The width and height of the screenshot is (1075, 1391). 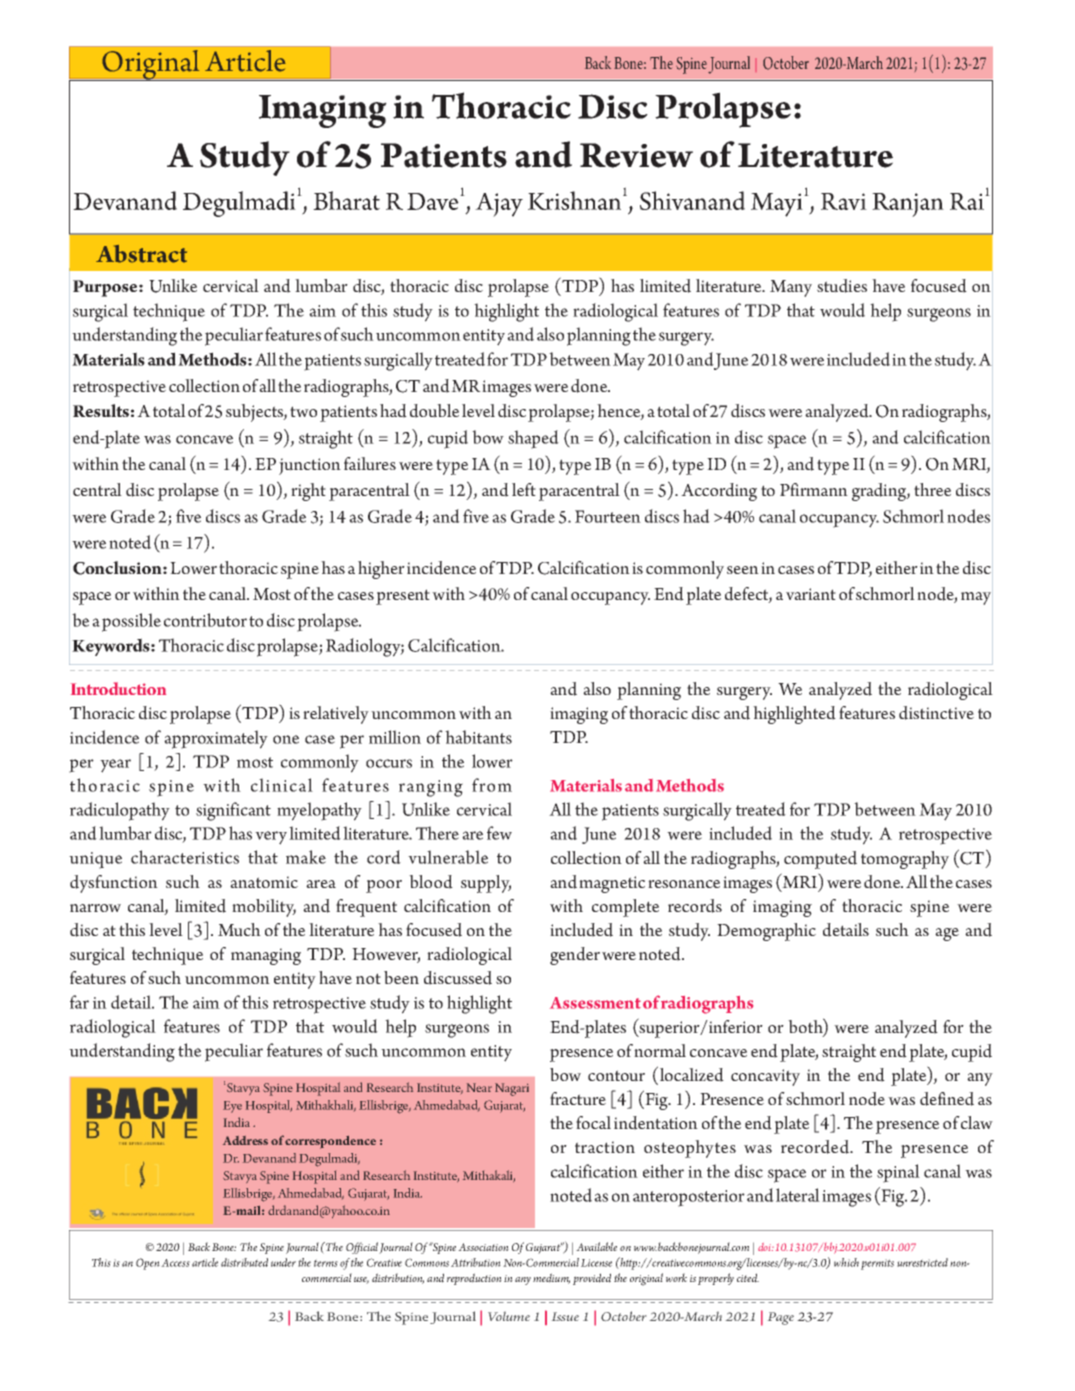 I want to click on Abstract, so click(x=141, y=254).
